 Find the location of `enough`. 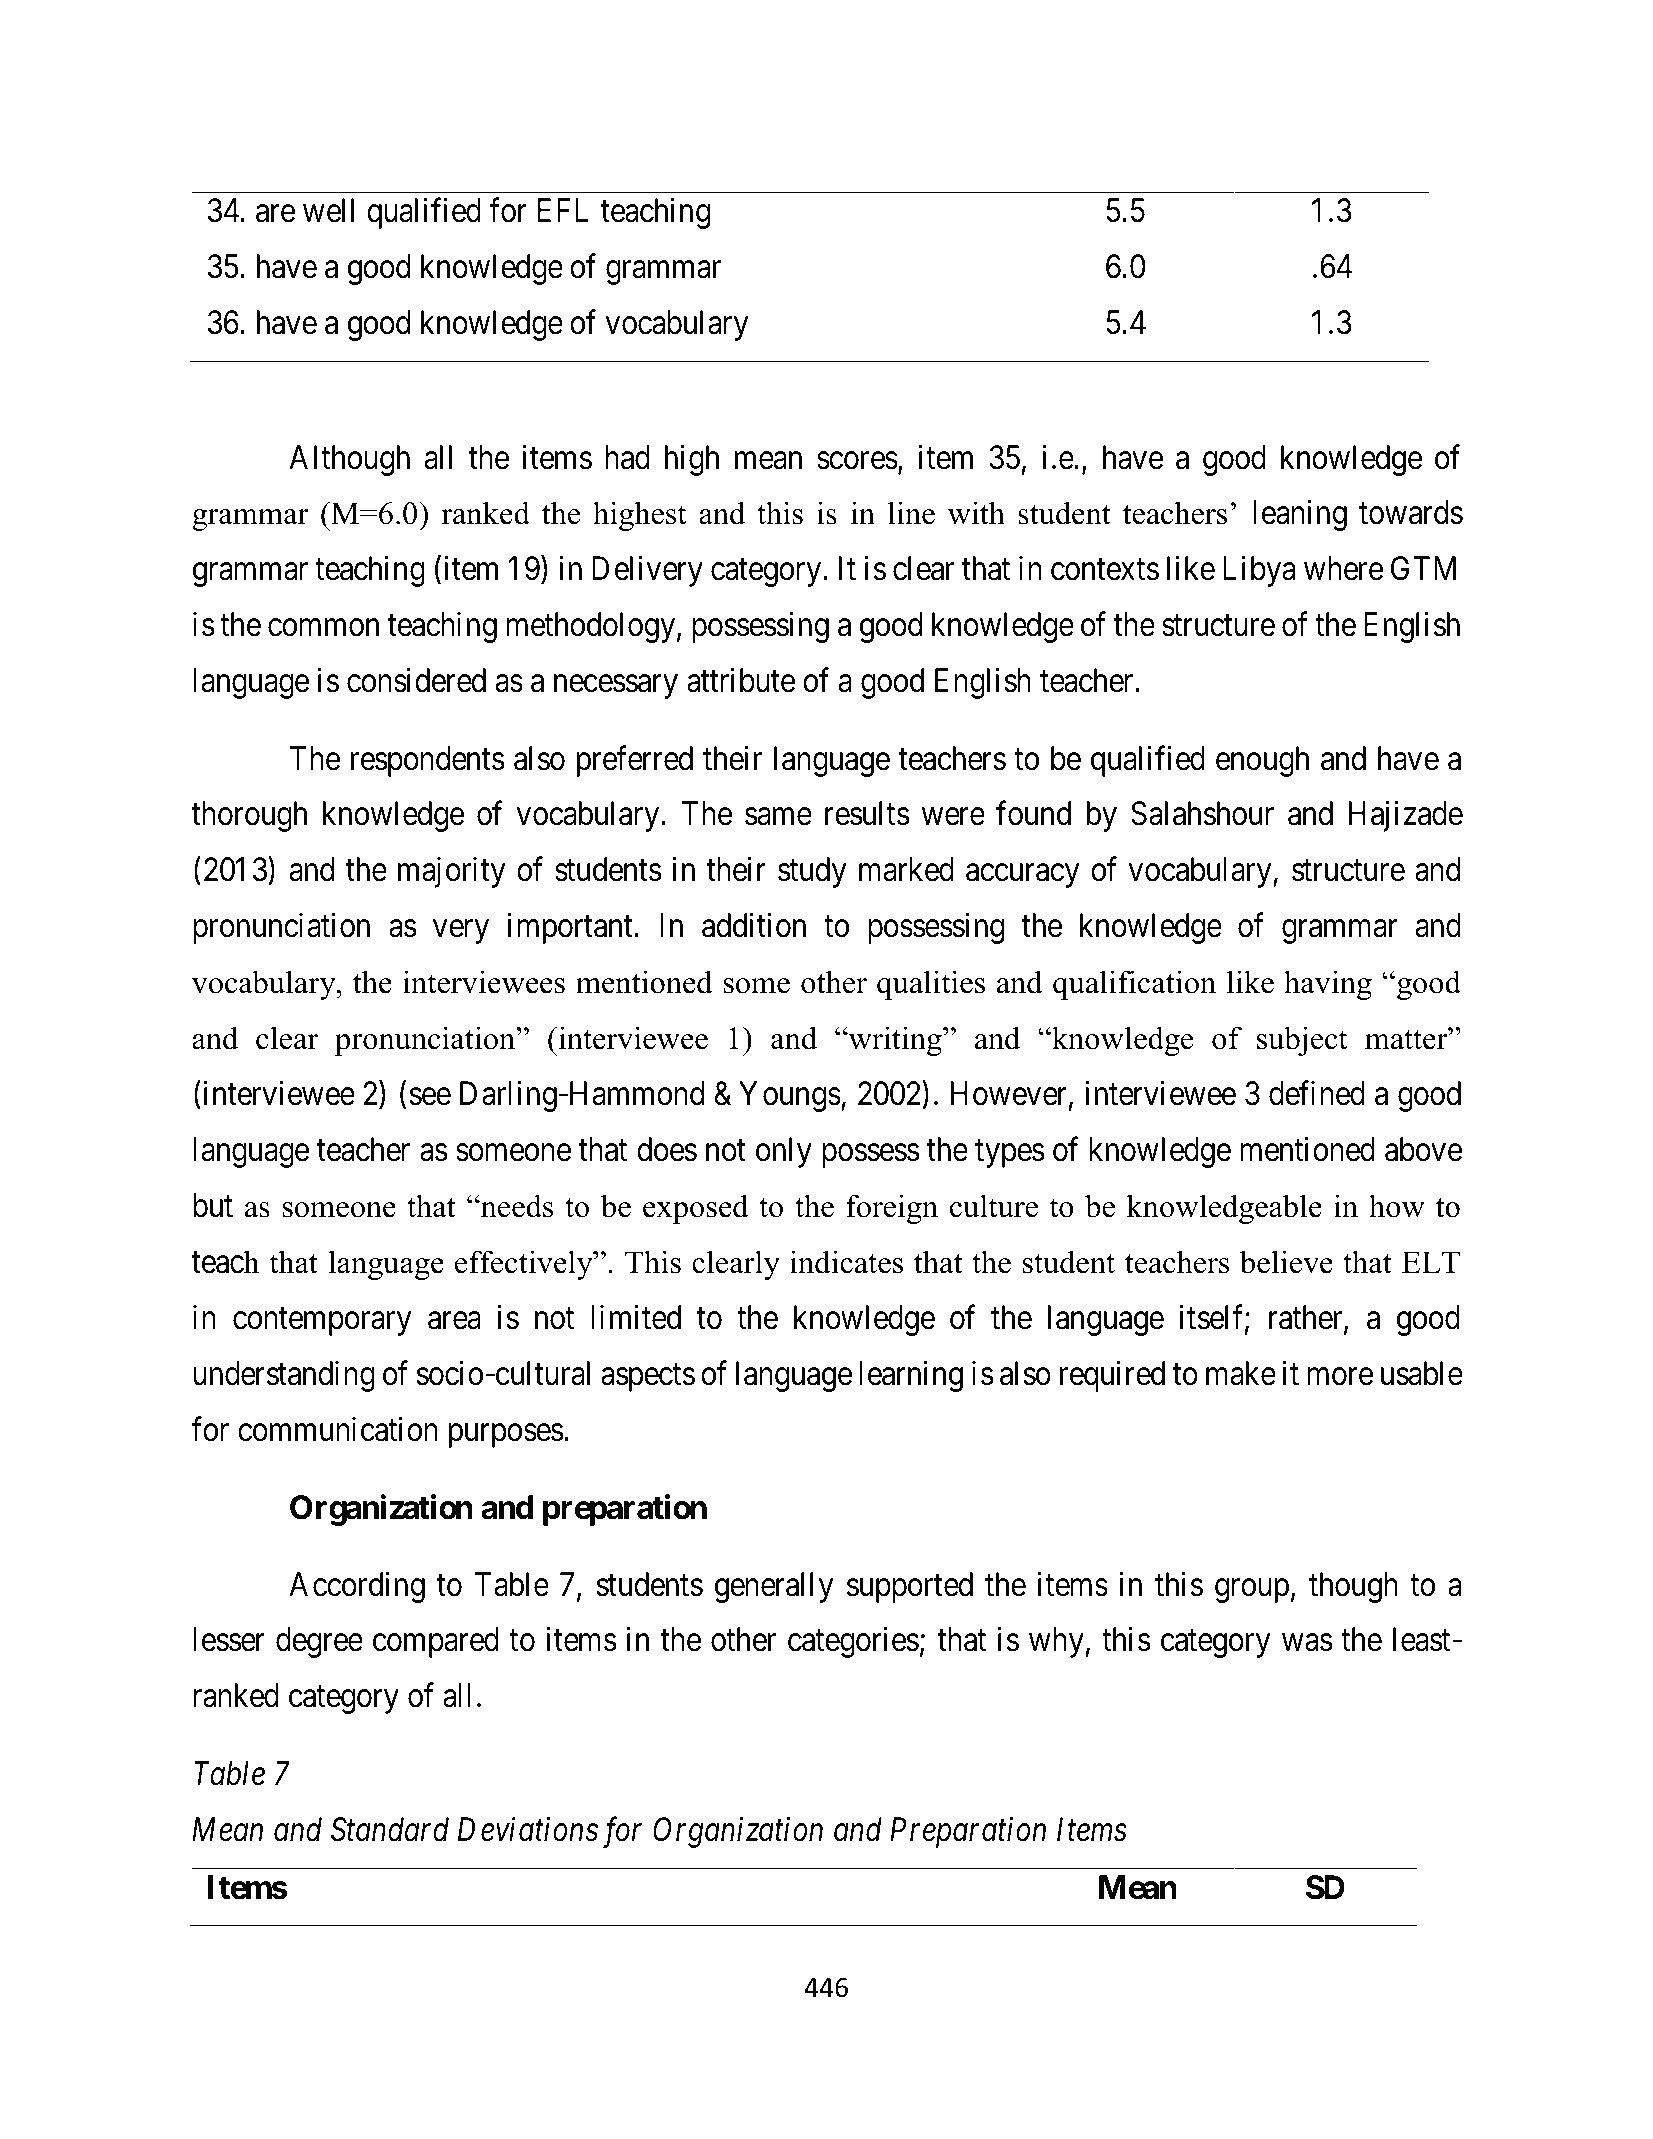

enough is located at coordinates (1262, 761).
